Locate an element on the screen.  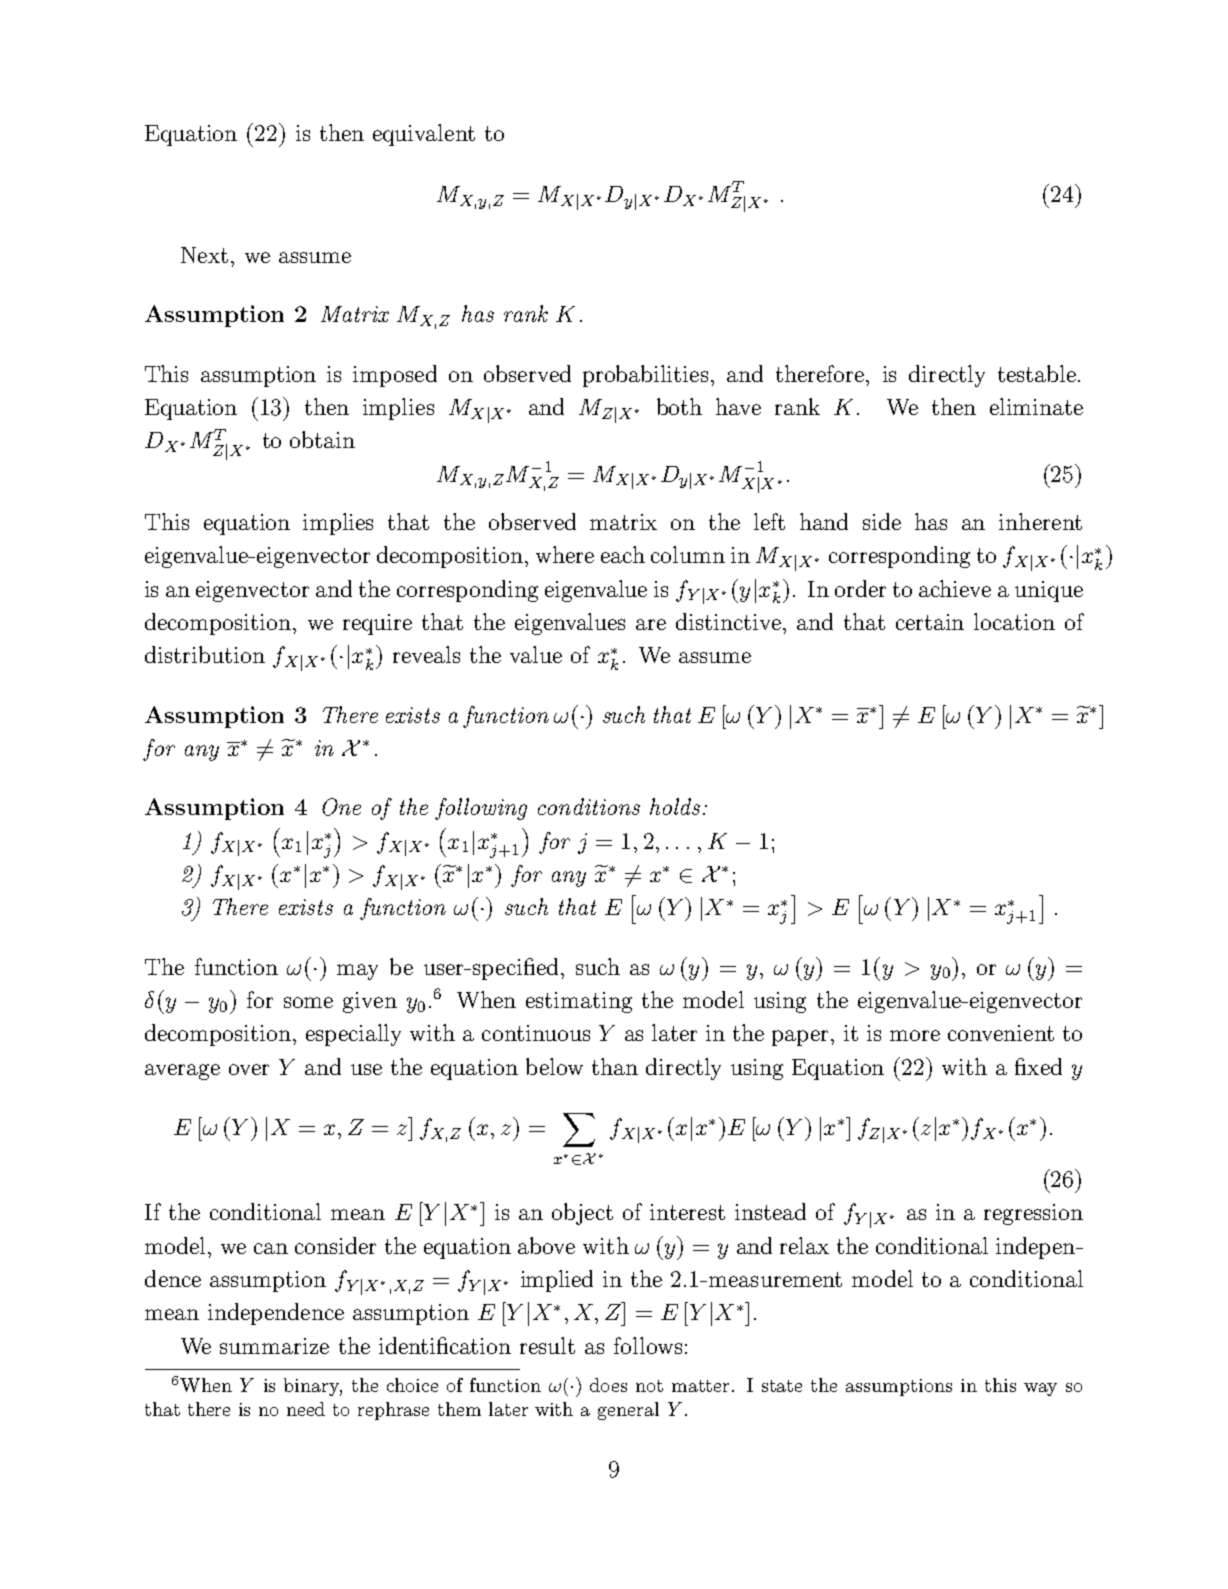
testable is located at coordinates (1037, 373).
